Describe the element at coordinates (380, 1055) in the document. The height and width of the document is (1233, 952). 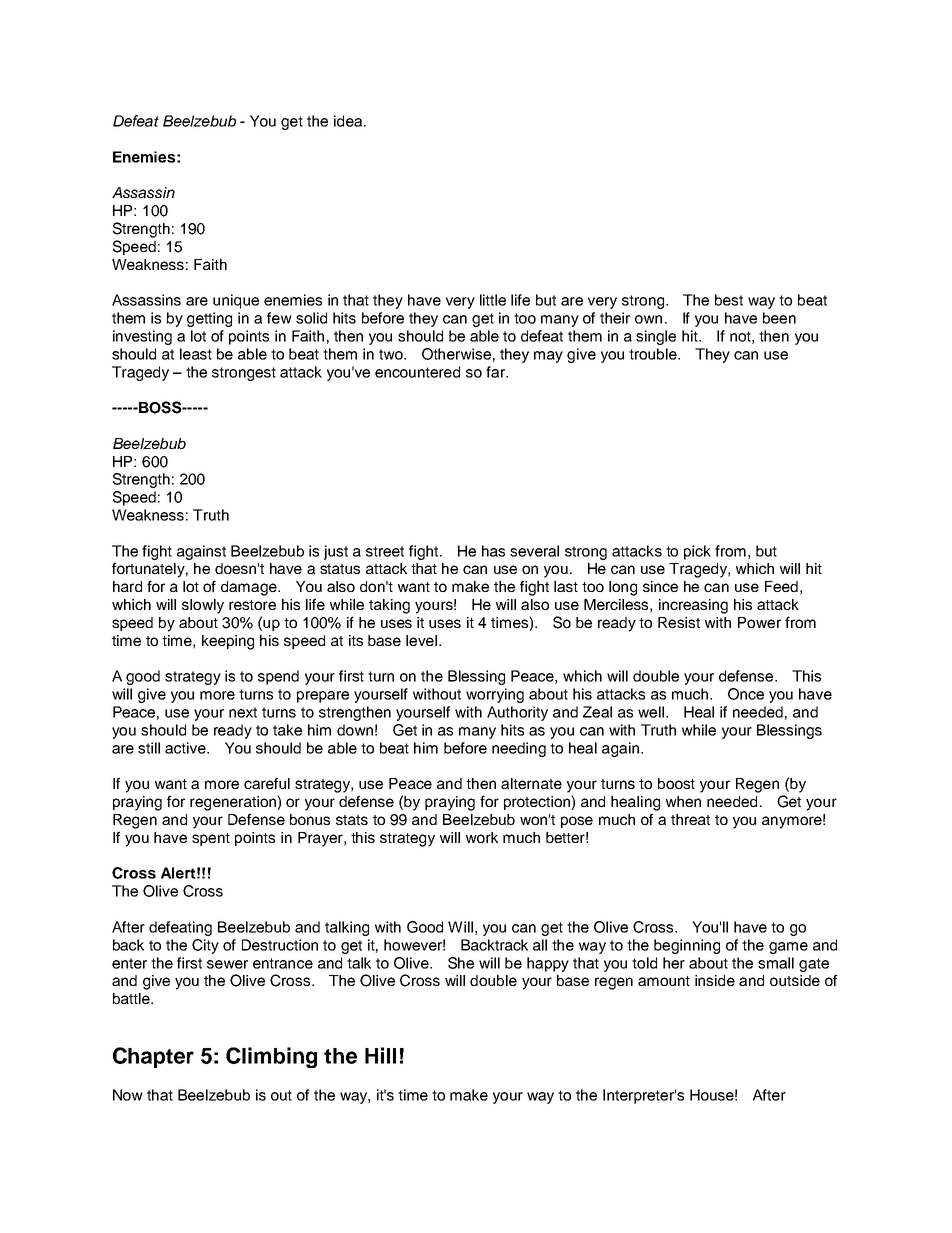
I see `Hill` at that location.
